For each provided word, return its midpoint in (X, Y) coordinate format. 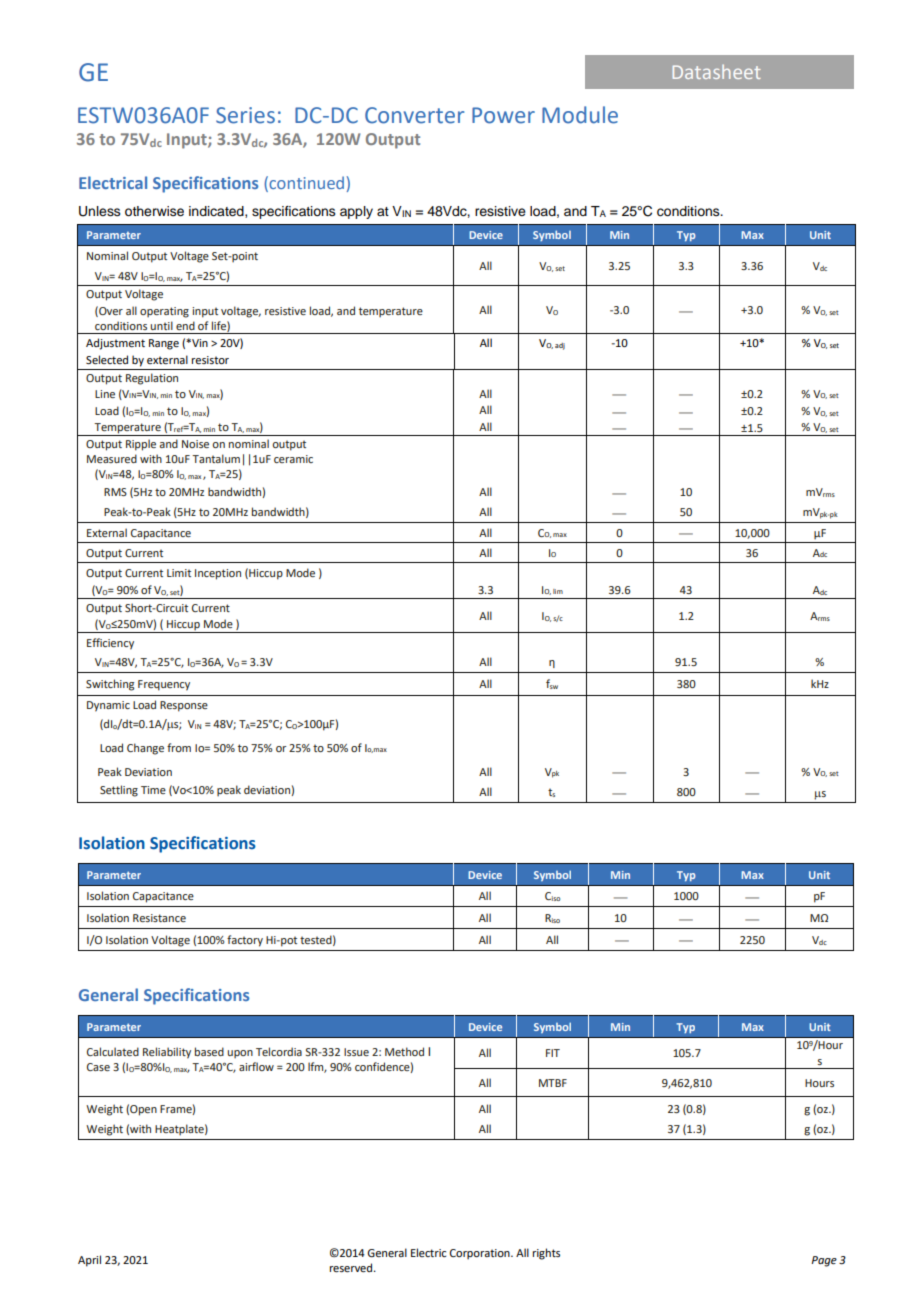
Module (580, 115)
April (89, 1261)
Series (245, 115)
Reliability (167, 1053)
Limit (179, 573)
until (161, 325)
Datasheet (717, 71)
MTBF (553, 1083)
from (179, 747)
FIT (553, 1053)
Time (153, 790)
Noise (195, 444)
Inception (218, 574)
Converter (414, 115)
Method (404, 1051)
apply (356, 212)
